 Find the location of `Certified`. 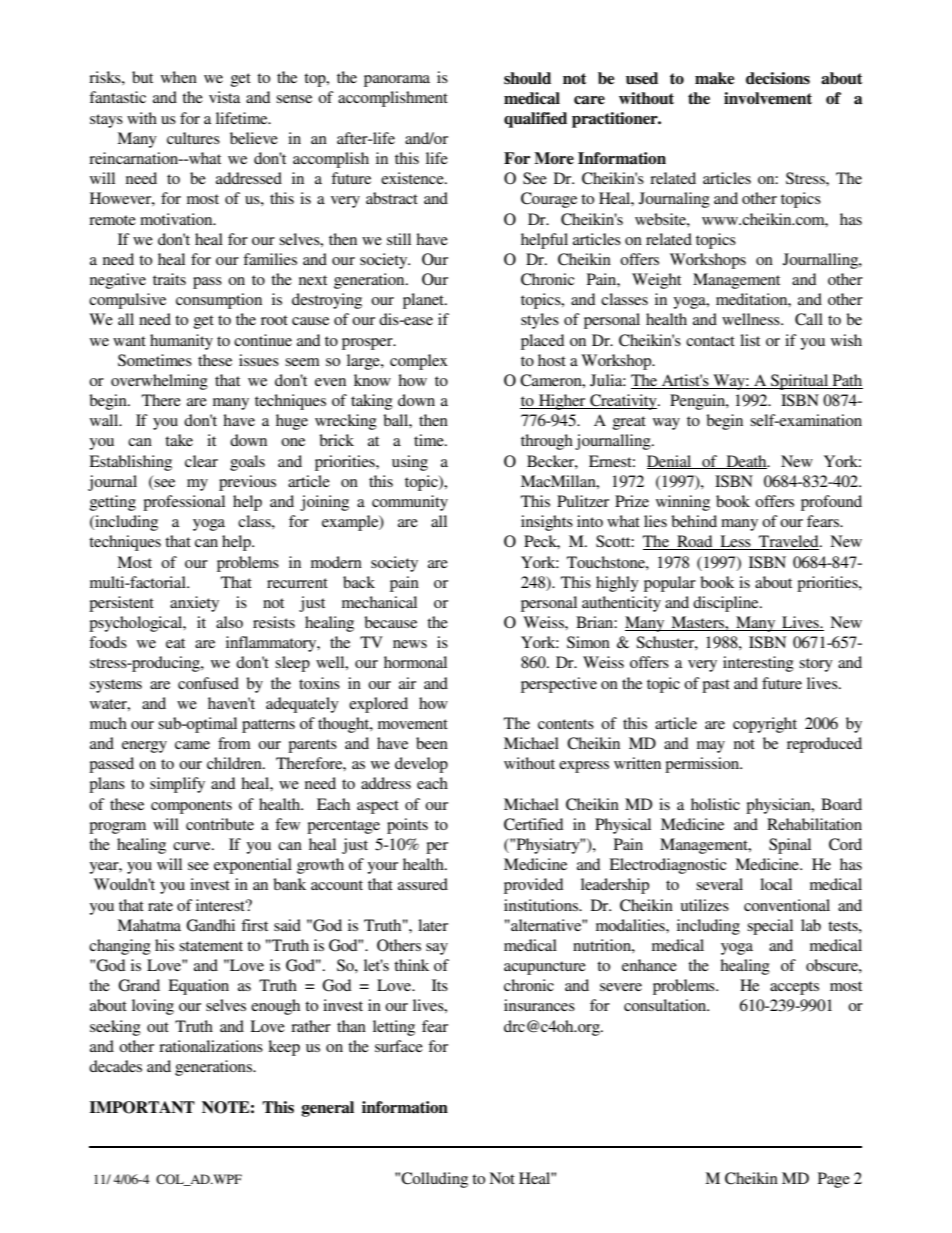

Certified is located at coordinates (533, 824).
